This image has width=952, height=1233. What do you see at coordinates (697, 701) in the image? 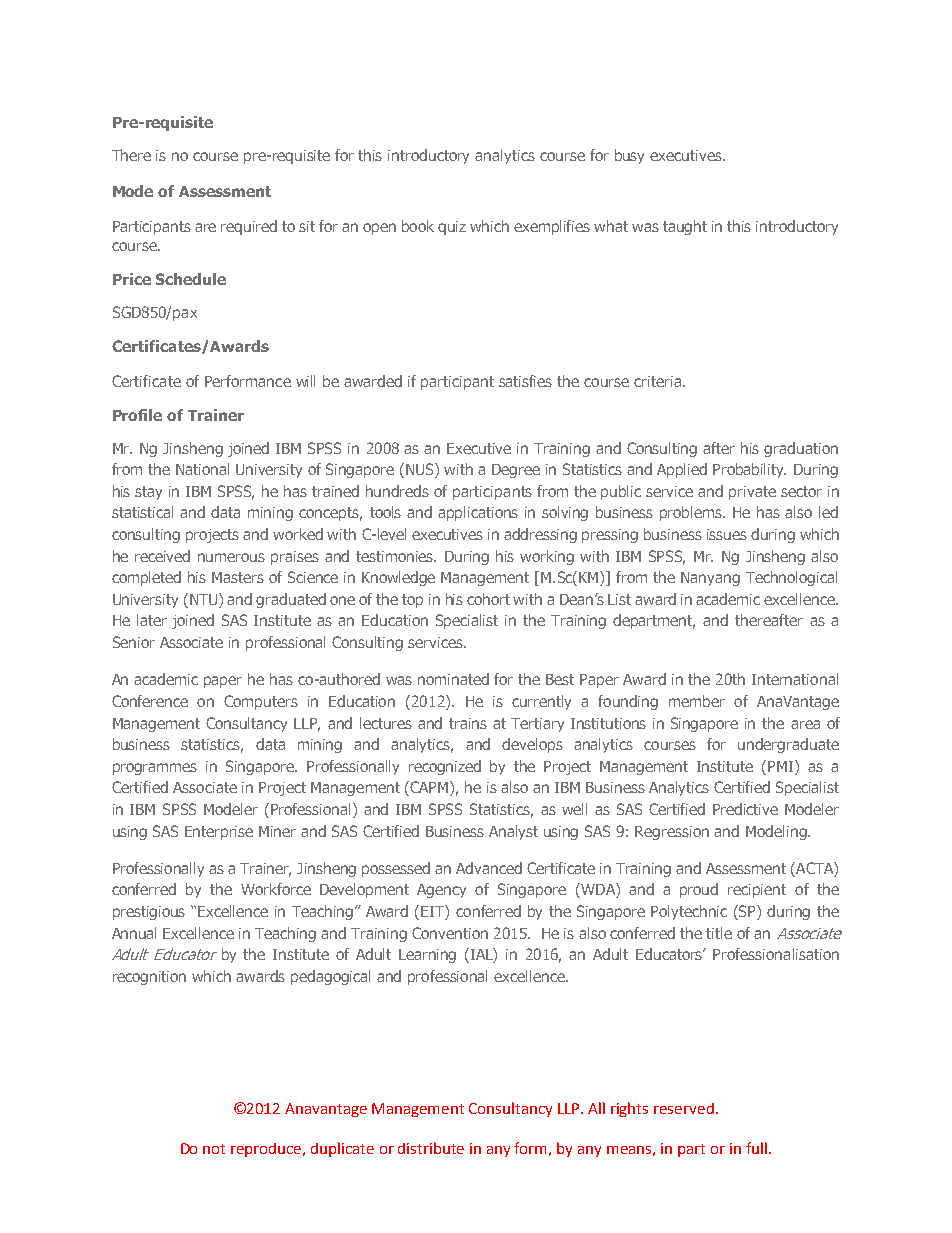
I see `member` at bounding box center [697, 701].
